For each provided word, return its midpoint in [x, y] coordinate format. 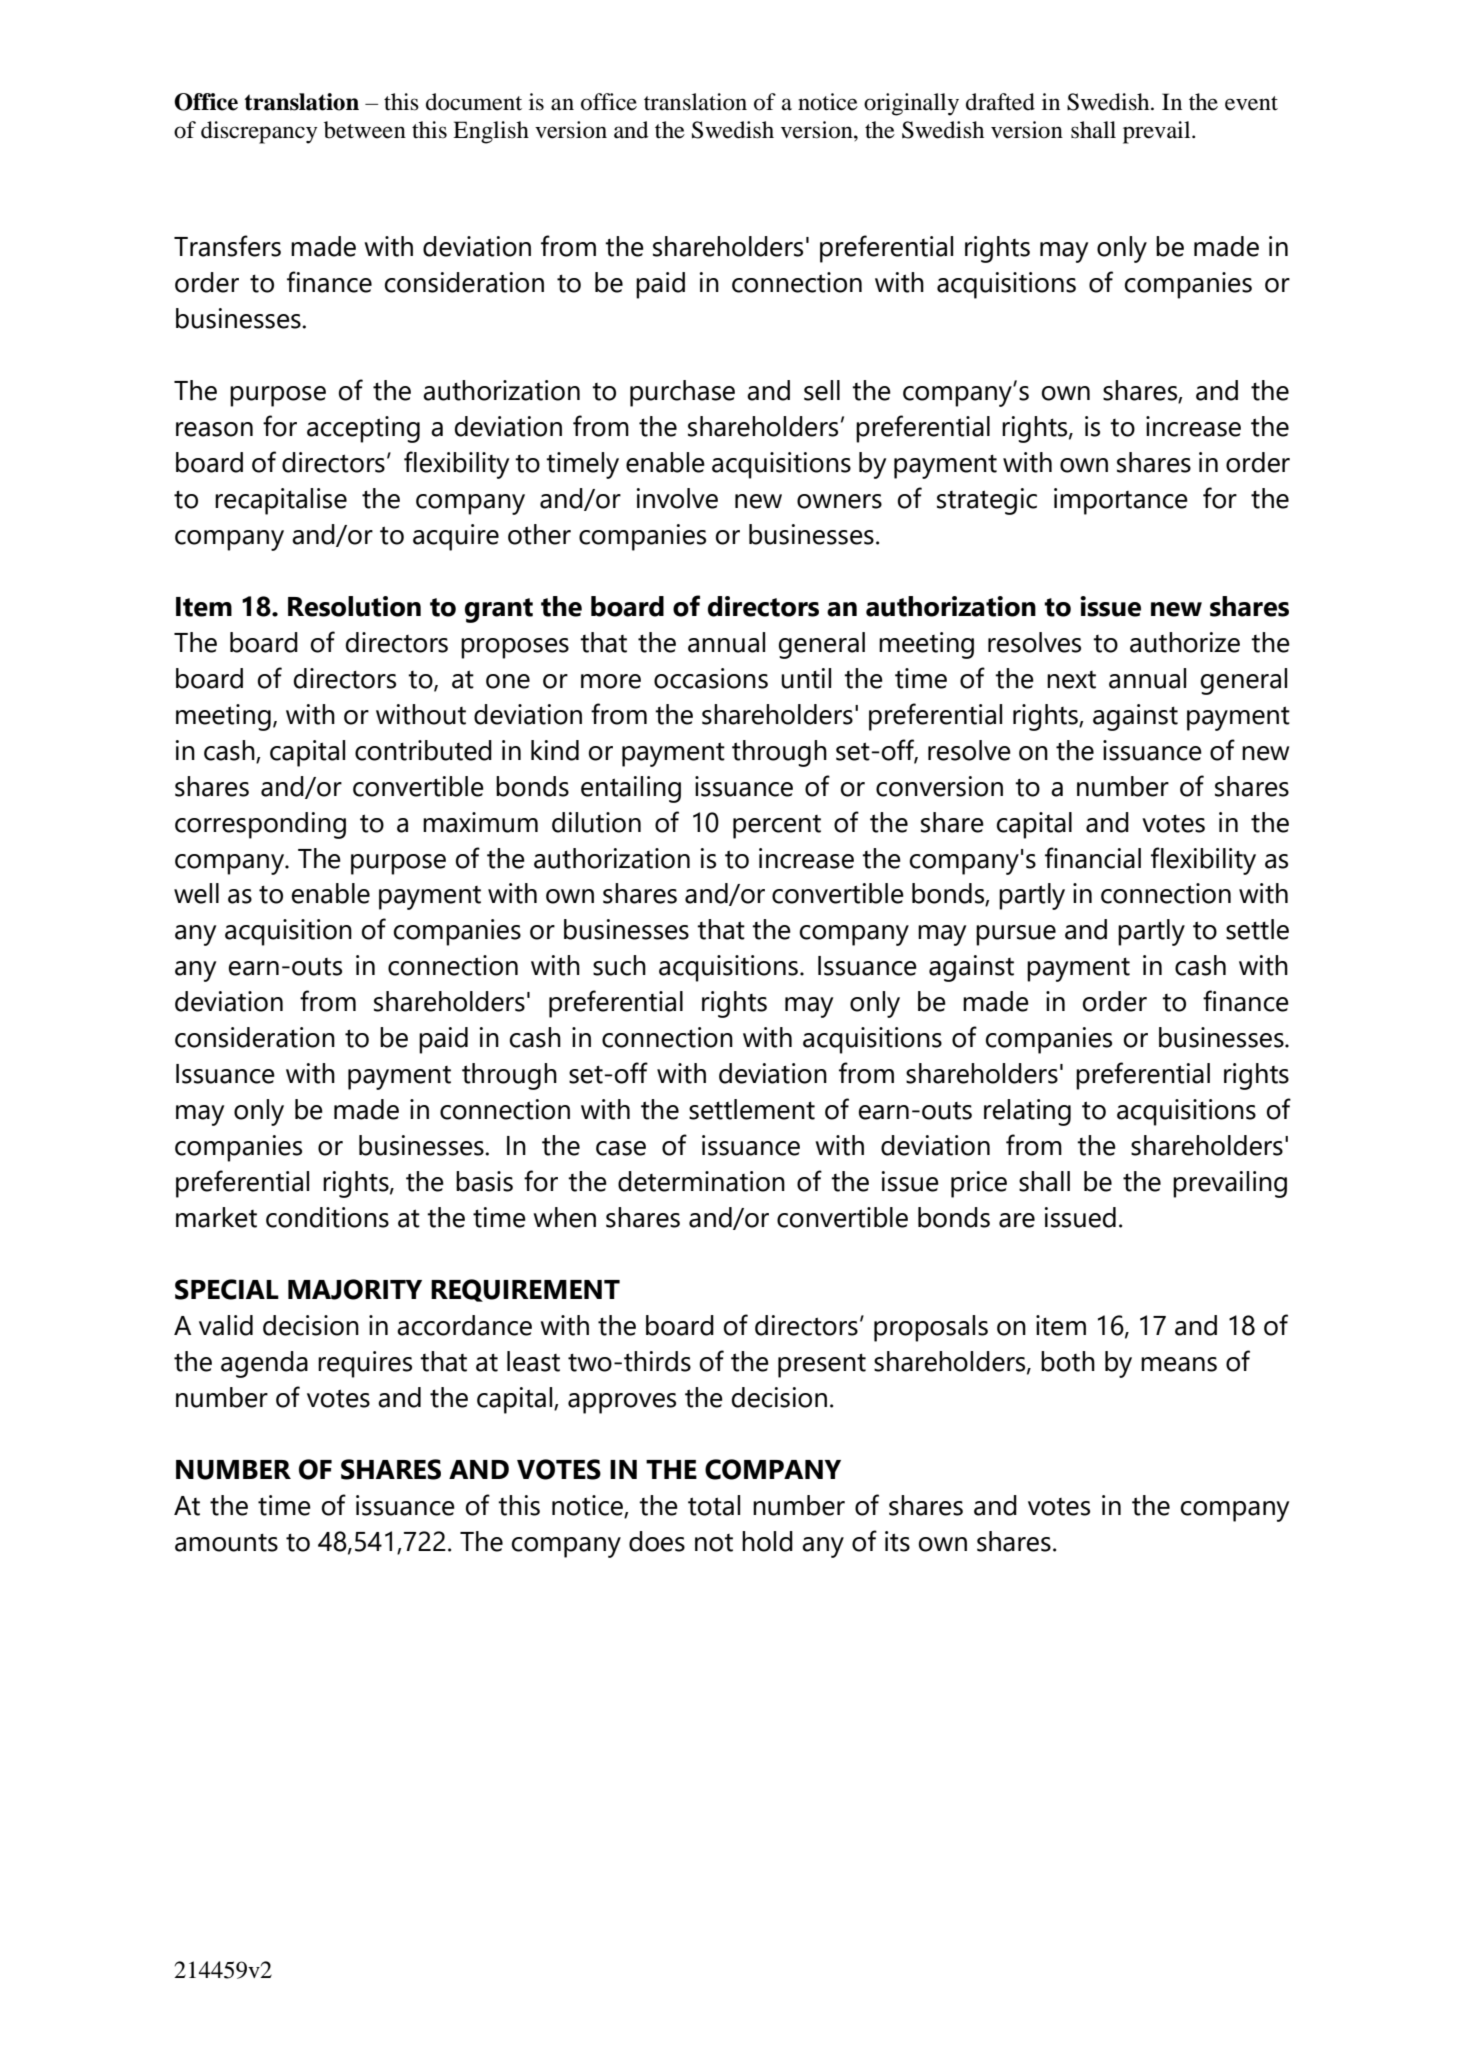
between [365, 130]
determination [701, 1181]
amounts [226, 1542]
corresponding [260, 825]
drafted [1000, 102]
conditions [327, 1217]
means [1179, 1364]
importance [1121, 501]
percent [777, 827]
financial [1093, 858]
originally [911, 104]
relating [1027, 1112]
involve [677, 498]
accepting [363, 429]
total [714, 1505]
